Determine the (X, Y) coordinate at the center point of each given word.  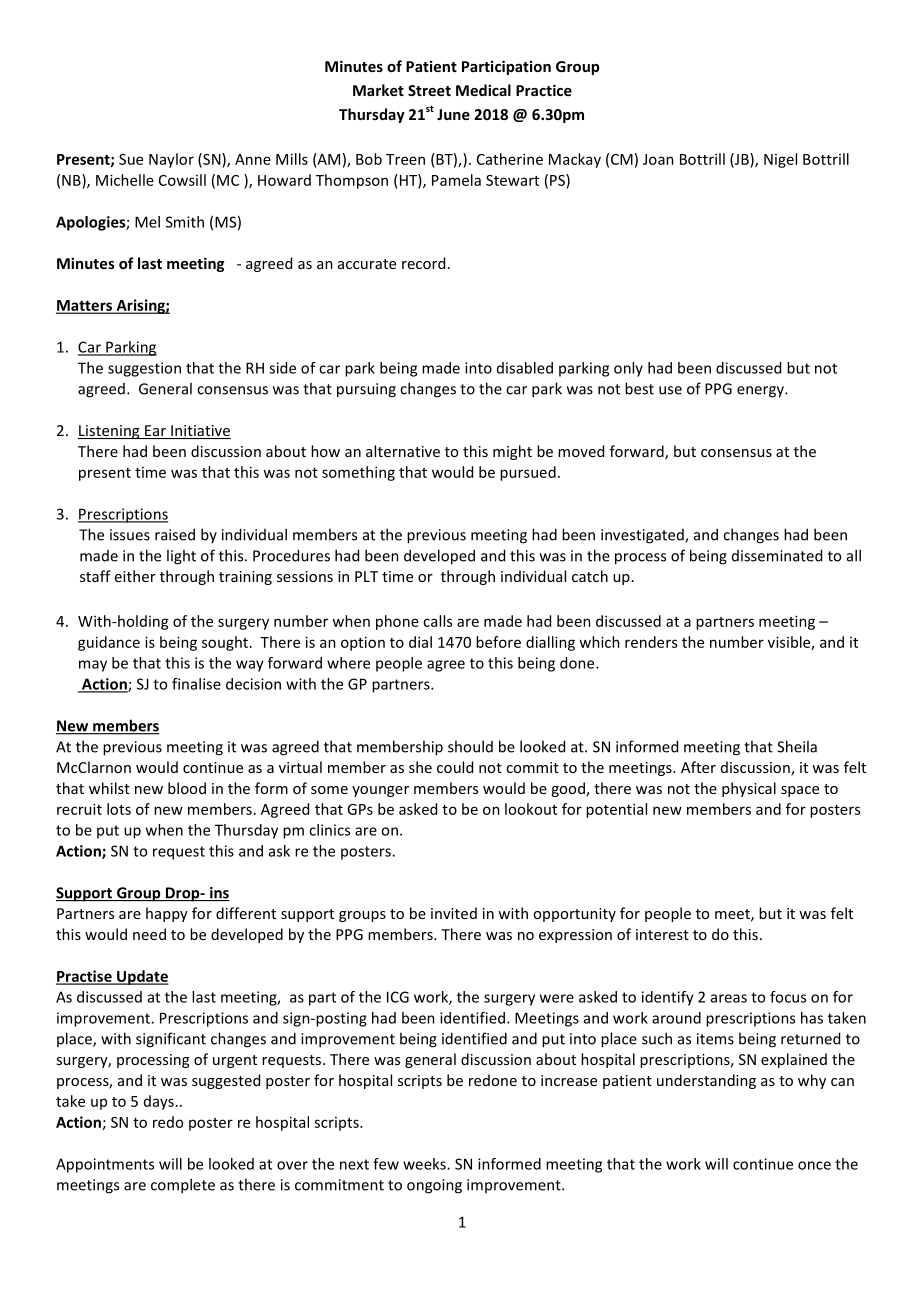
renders (651, 642)
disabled (525, 368)
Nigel (780, 160)
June (453, 114)
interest (662, 934)
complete (183, 1186)
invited (454, 913)
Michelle (125, 180)
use (670, 390)
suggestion (144, 369)
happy (167, 914)
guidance (109, 643)
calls (437, 621)
